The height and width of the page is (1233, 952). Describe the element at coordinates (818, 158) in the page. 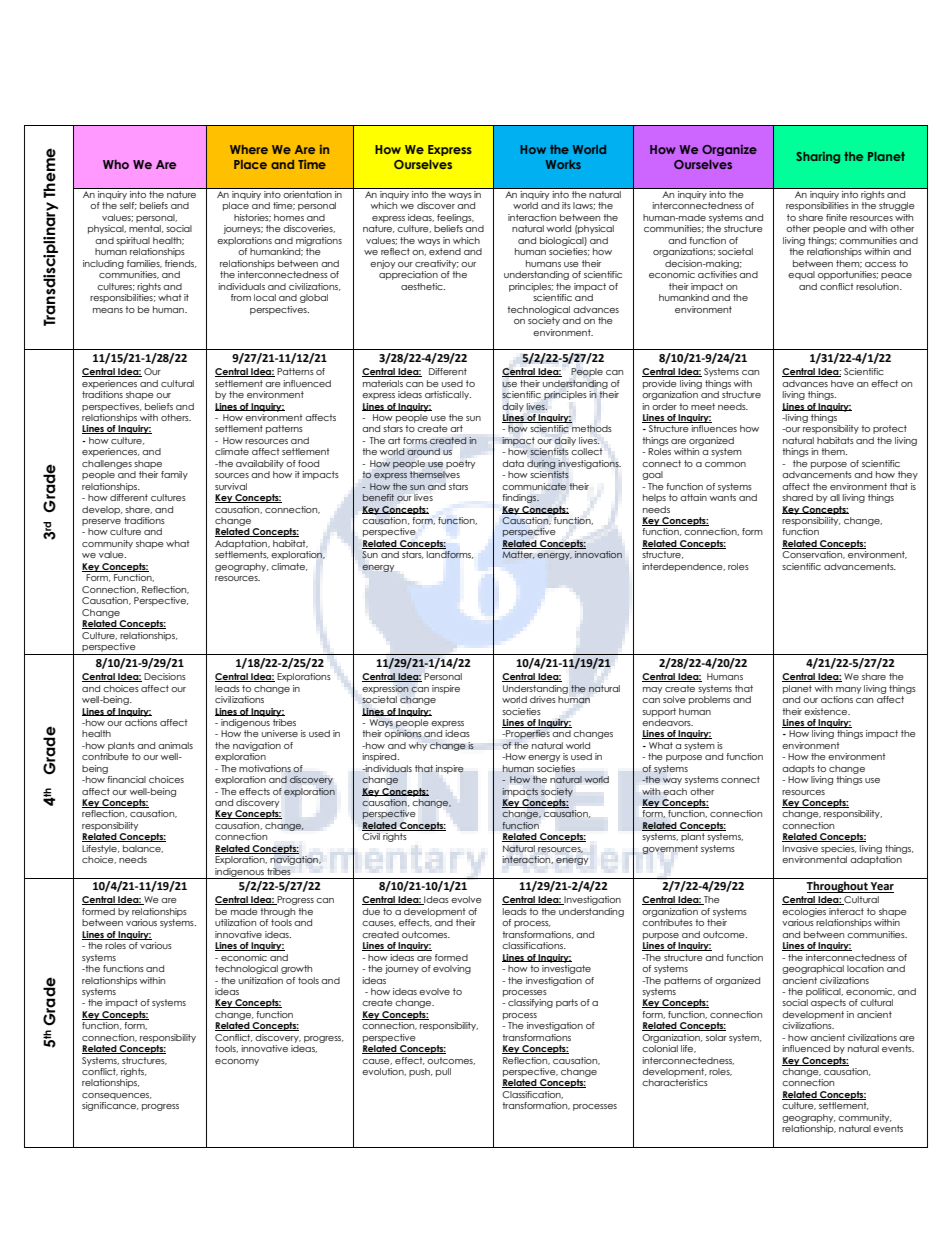

I see `Sharing` at that location.
